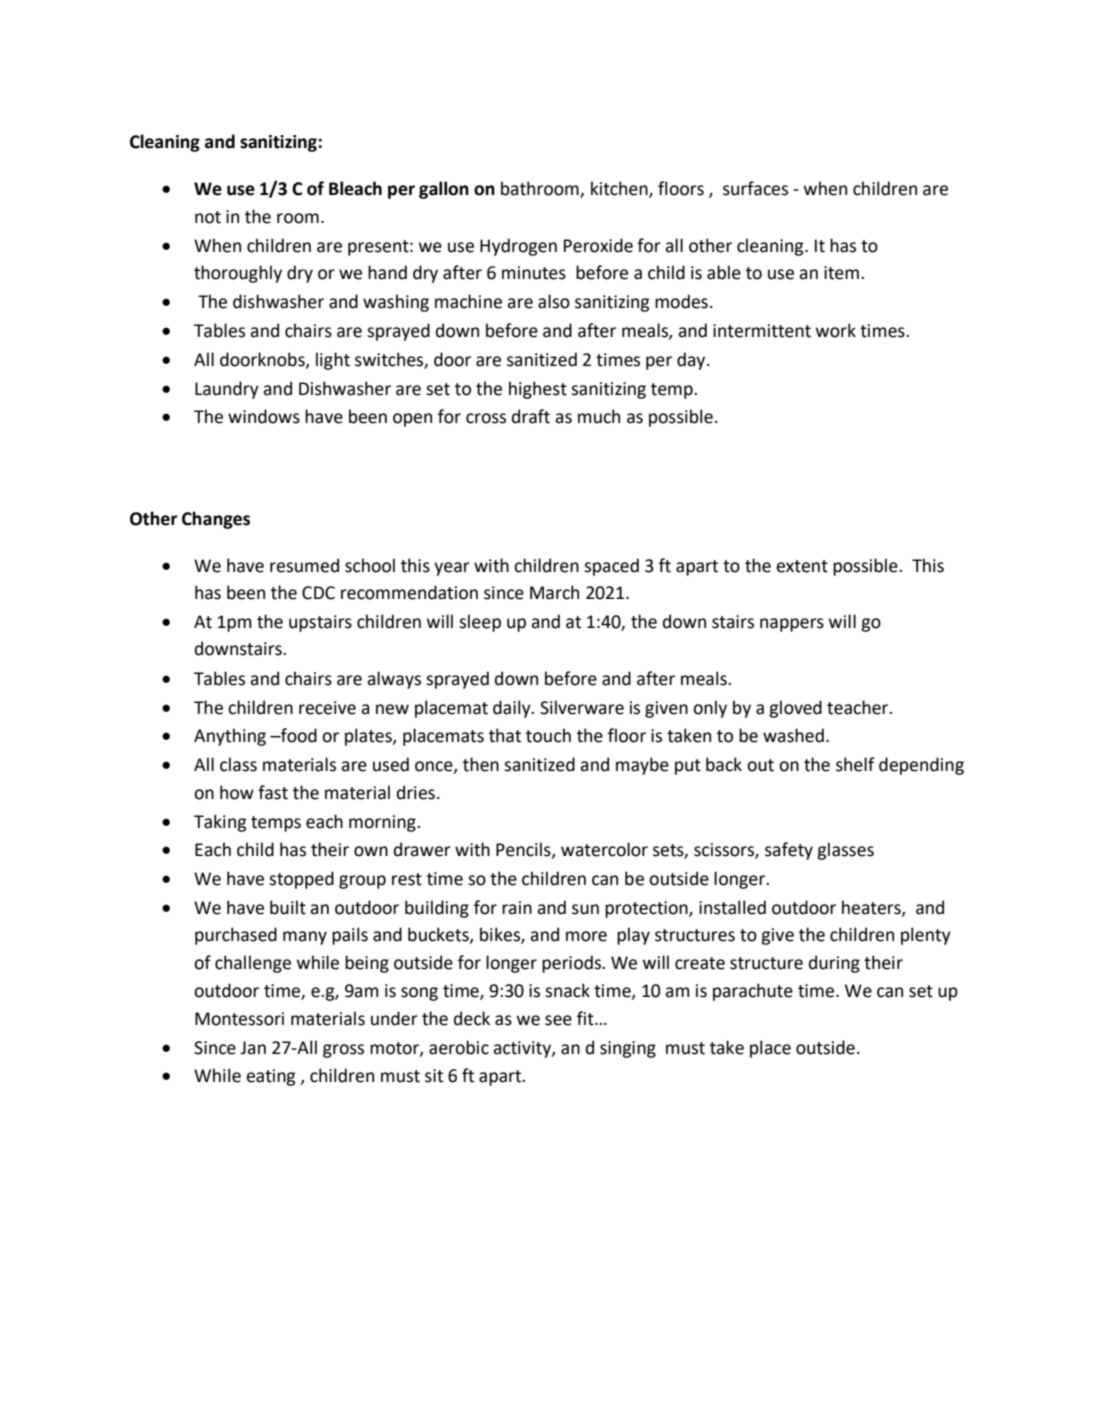  Describe the element at coordinates (841, 273) in the image. I see `item` at that location.
